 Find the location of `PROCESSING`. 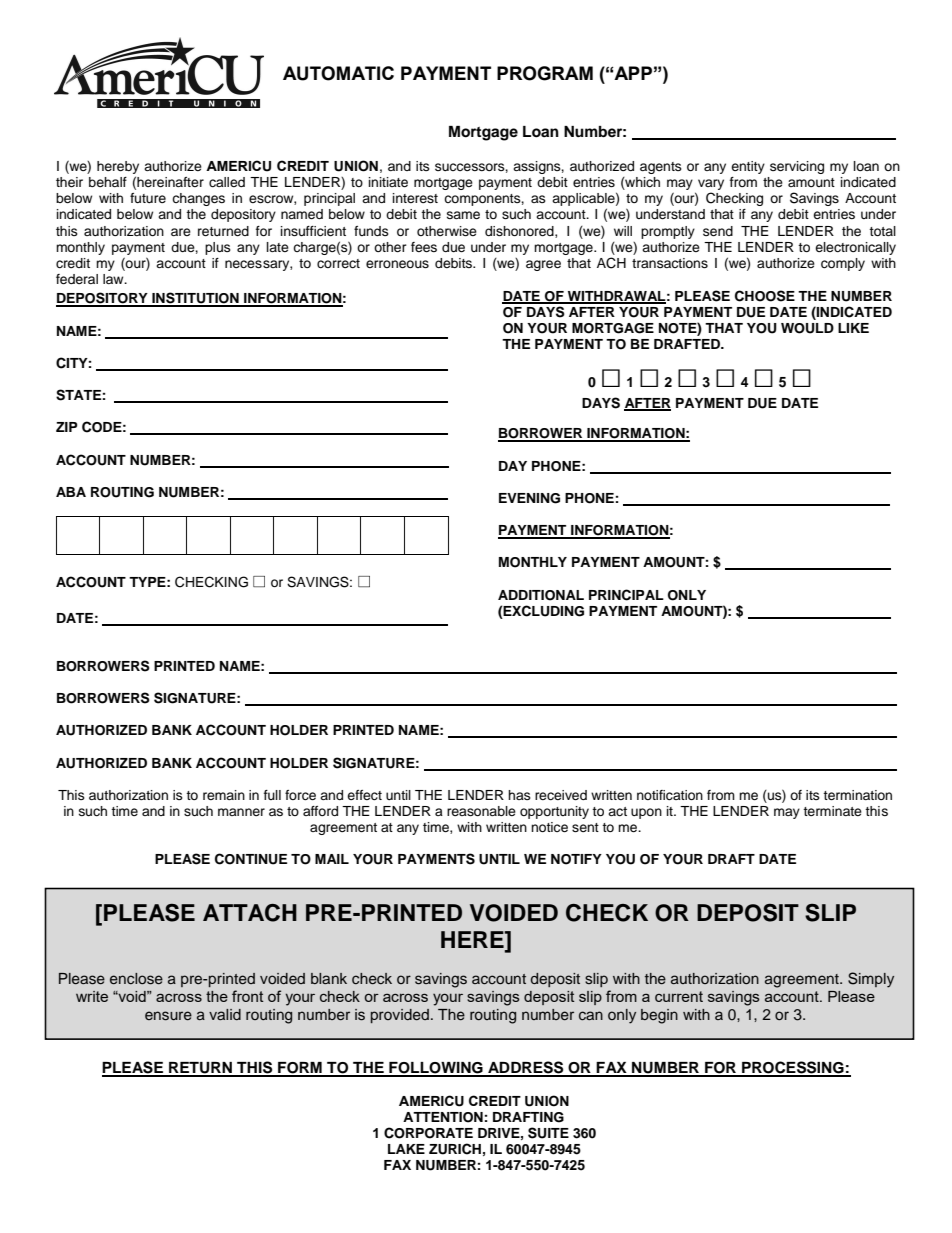

PROCESSING is located at coordinates (793, 1068).
